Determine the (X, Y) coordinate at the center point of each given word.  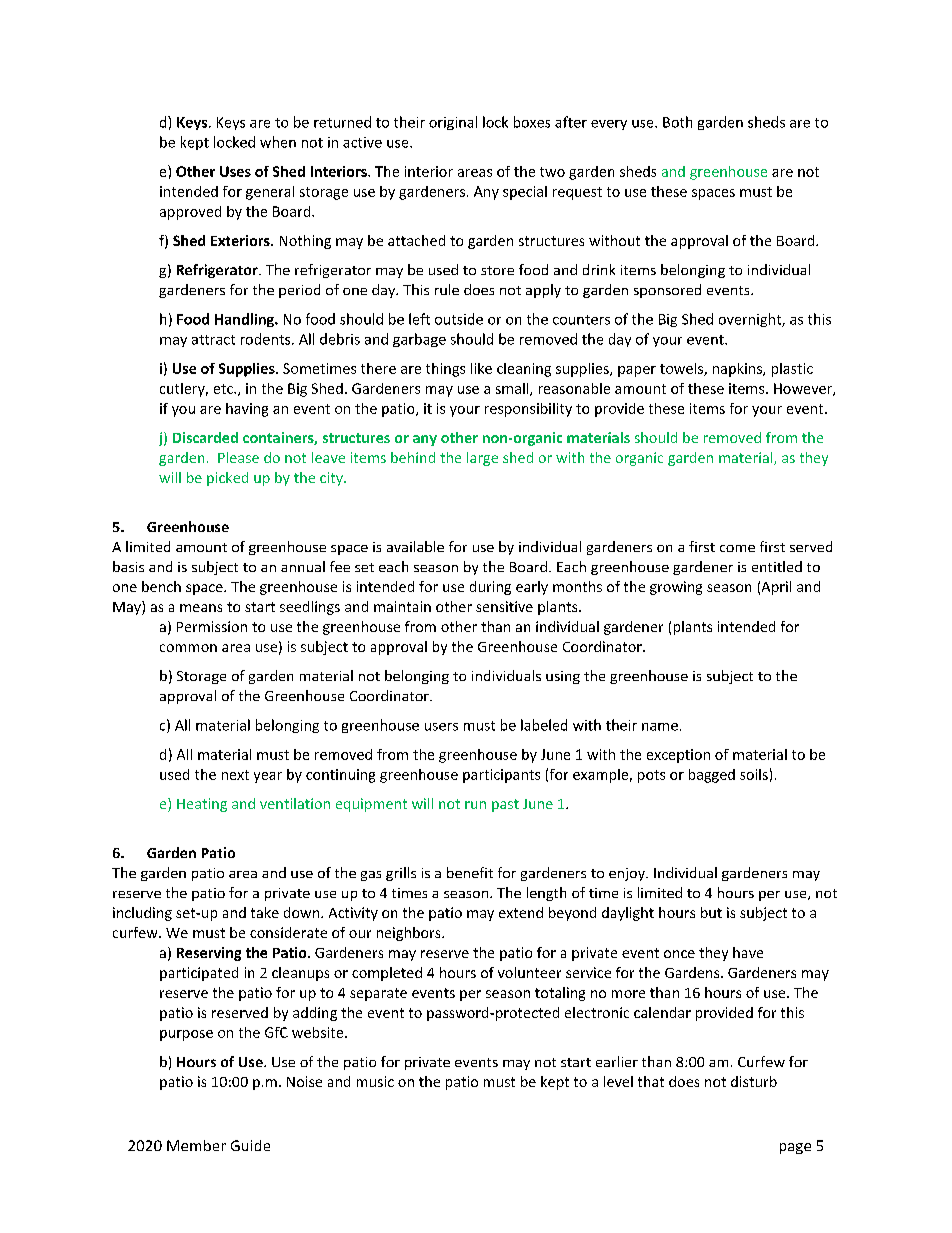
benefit (470, 872)
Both (677, 122)
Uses (235, 171)
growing (676, 588)
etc (224, 389)
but (711, 912)
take (265, 912)
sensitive (504, 606)
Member (196, 1145)
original (453, 123)
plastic (792, 370)
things (445, 370)
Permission (212, 626)
